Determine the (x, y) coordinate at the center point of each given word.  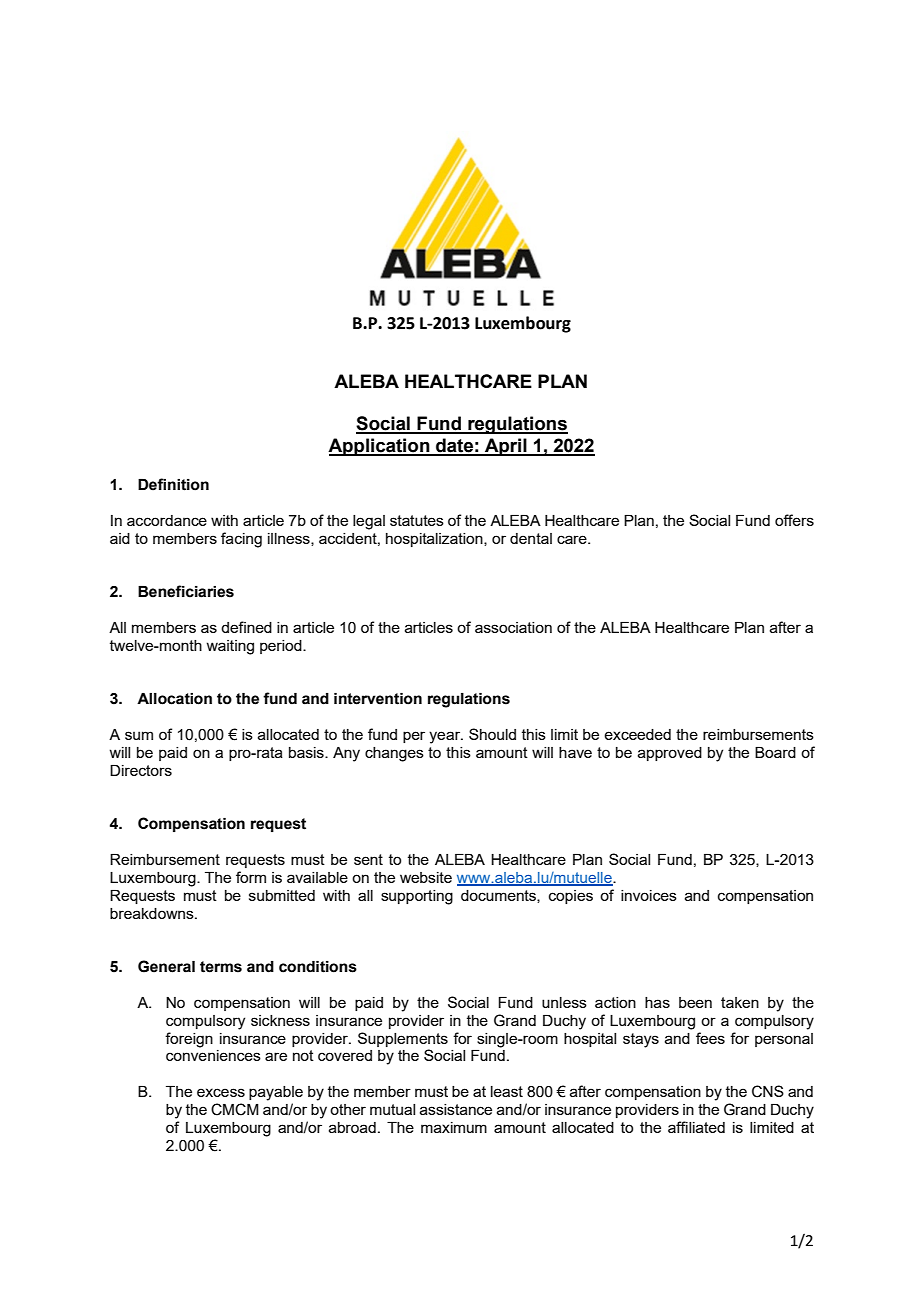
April (506, 447)
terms (221, 967)
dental (531, 538)
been (695, 1002)
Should (492, 734)
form (251, 877)
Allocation (174, 699)
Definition (173, 484)
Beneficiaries (186, 591)
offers (794, 520)
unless (564, 1002)
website (426, 877)
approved (670, 754)
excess (221, 1092)
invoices (649, 895)
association (513, 627)
